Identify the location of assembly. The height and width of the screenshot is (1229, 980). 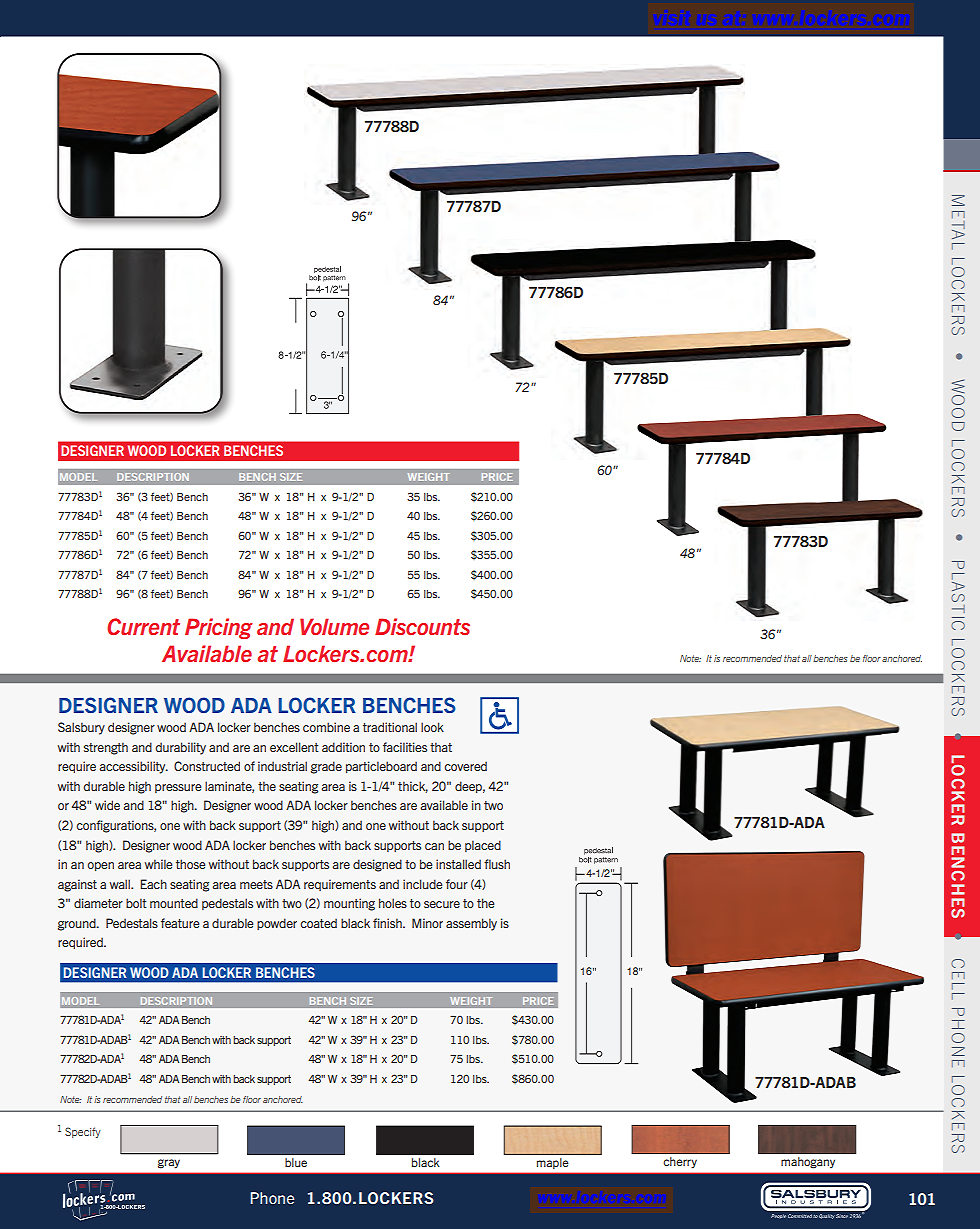
(471, 924).
